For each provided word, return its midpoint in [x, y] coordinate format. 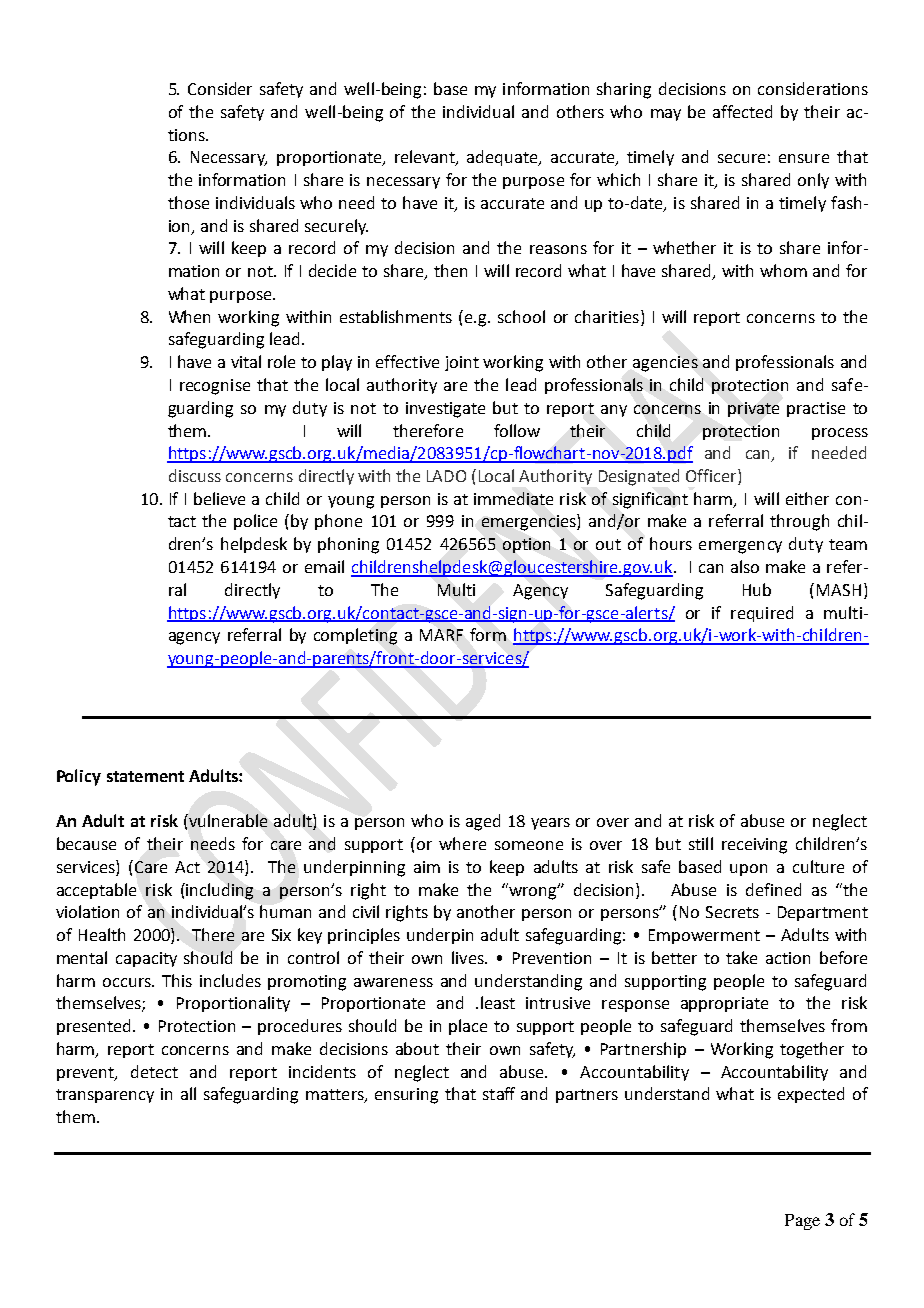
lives [469, 957]
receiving [754, 846]
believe [219, 498]
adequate [504, 158]
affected [742, 111]
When [189, 316]
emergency [740, 547]
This [177, 980]
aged [483, 822]
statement [145, 776]
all [188, 1093]
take [741, 957]
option [526, 545]
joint [462, 363]
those [188, 202]
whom [783, 270]
